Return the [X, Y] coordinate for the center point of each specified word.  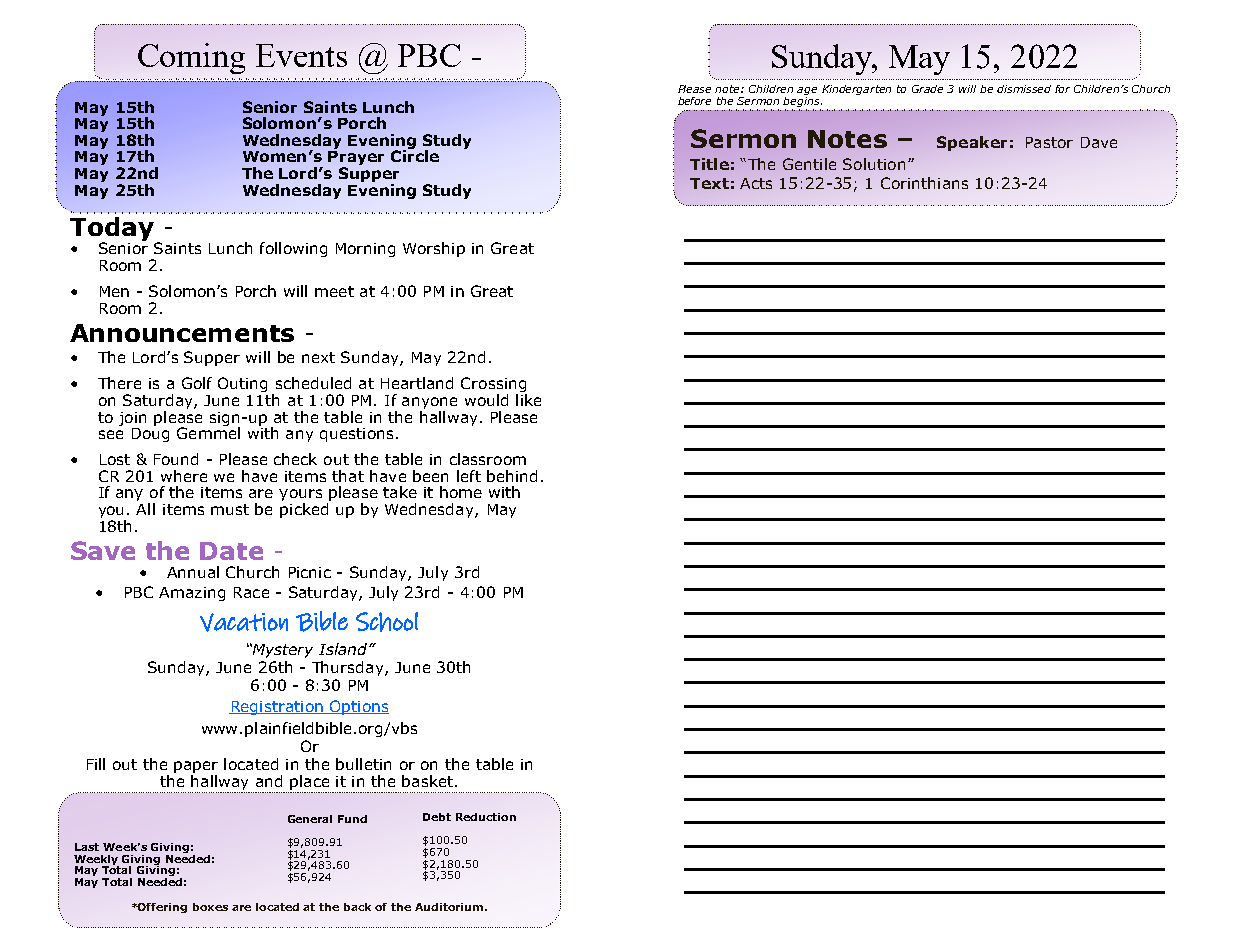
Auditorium [450, 907]
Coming [191, 58]
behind [512, 476]
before [694, 101]
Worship [434, 249]
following [293, 249]
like [528, 398]
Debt [437, 817]
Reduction [486, 817]
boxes [210, 907]
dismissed [1024, 89]
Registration [277, 708]
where [184, 476]
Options [358, 707]
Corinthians [924, 183]
